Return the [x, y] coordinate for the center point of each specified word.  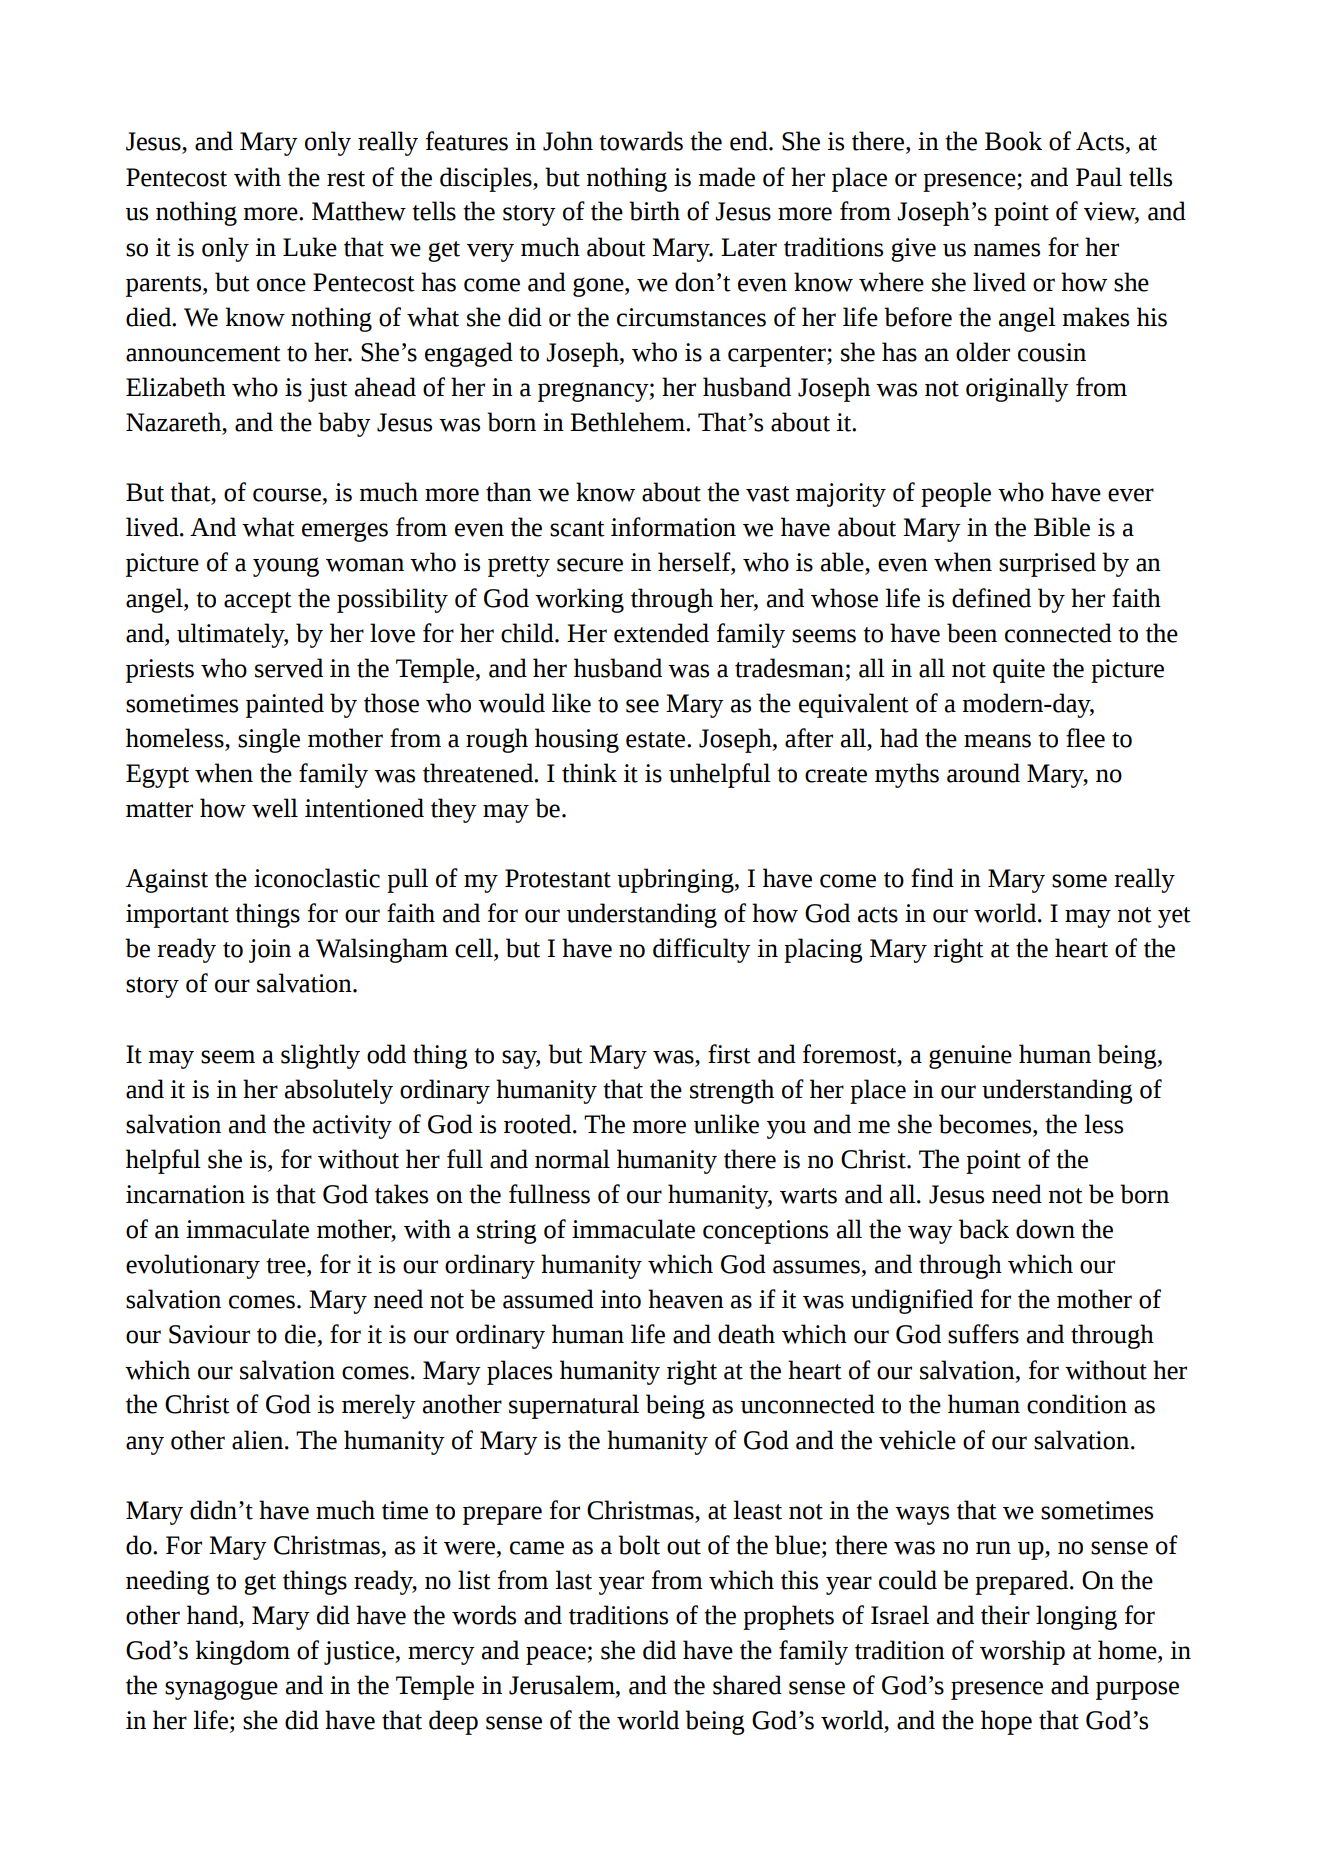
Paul [1099, 177]
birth [654, 211]
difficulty [702, 950]
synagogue [221, 1690]
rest [346, 179]
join [270, 951]
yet [1174, 917]
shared [747, 1685]
